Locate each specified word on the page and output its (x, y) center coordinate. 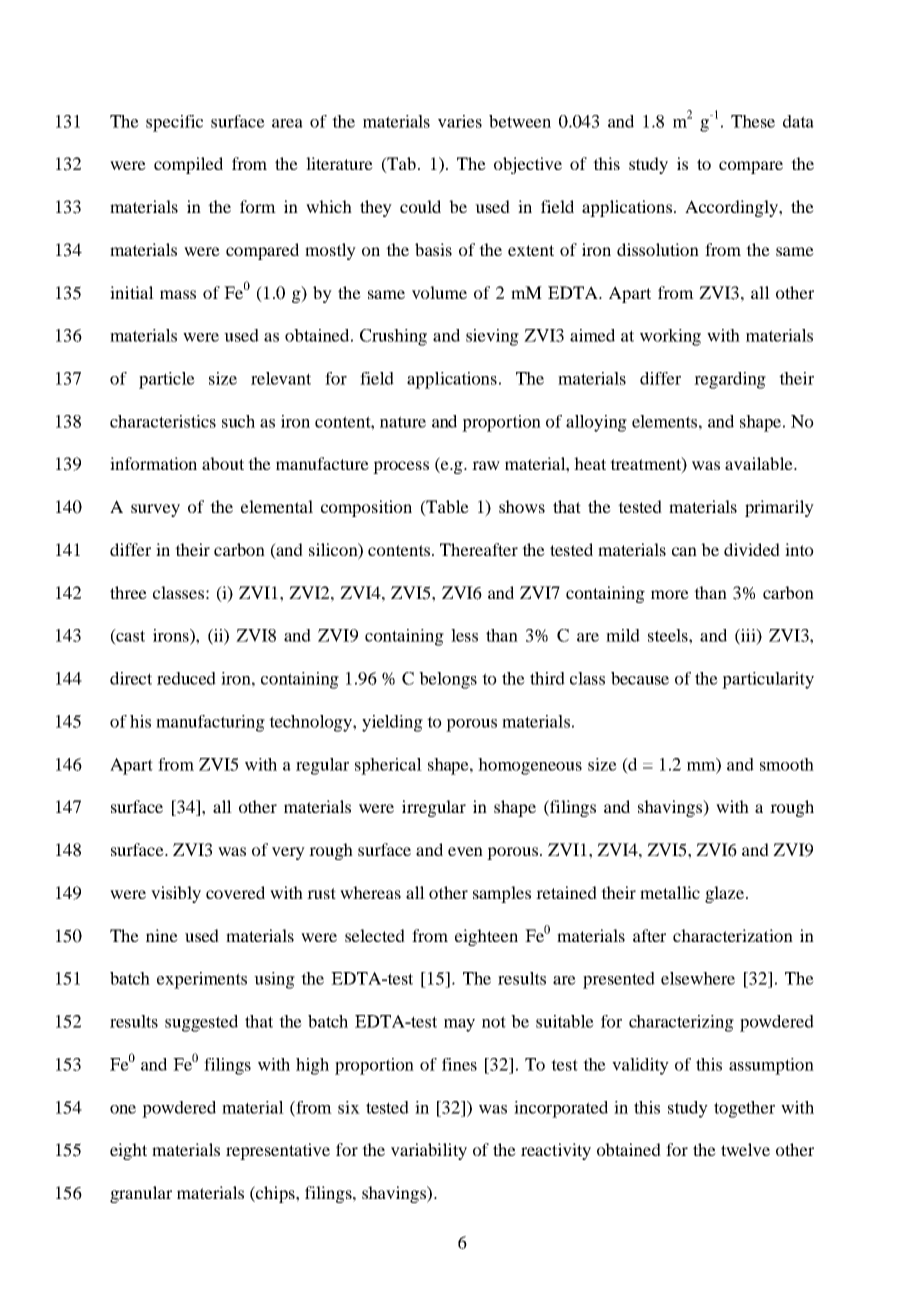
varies (460, 121)
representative (278, 1151)
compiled (188, 165)
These (753, 121)
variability (429, 1151)
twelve (745, 1149)
